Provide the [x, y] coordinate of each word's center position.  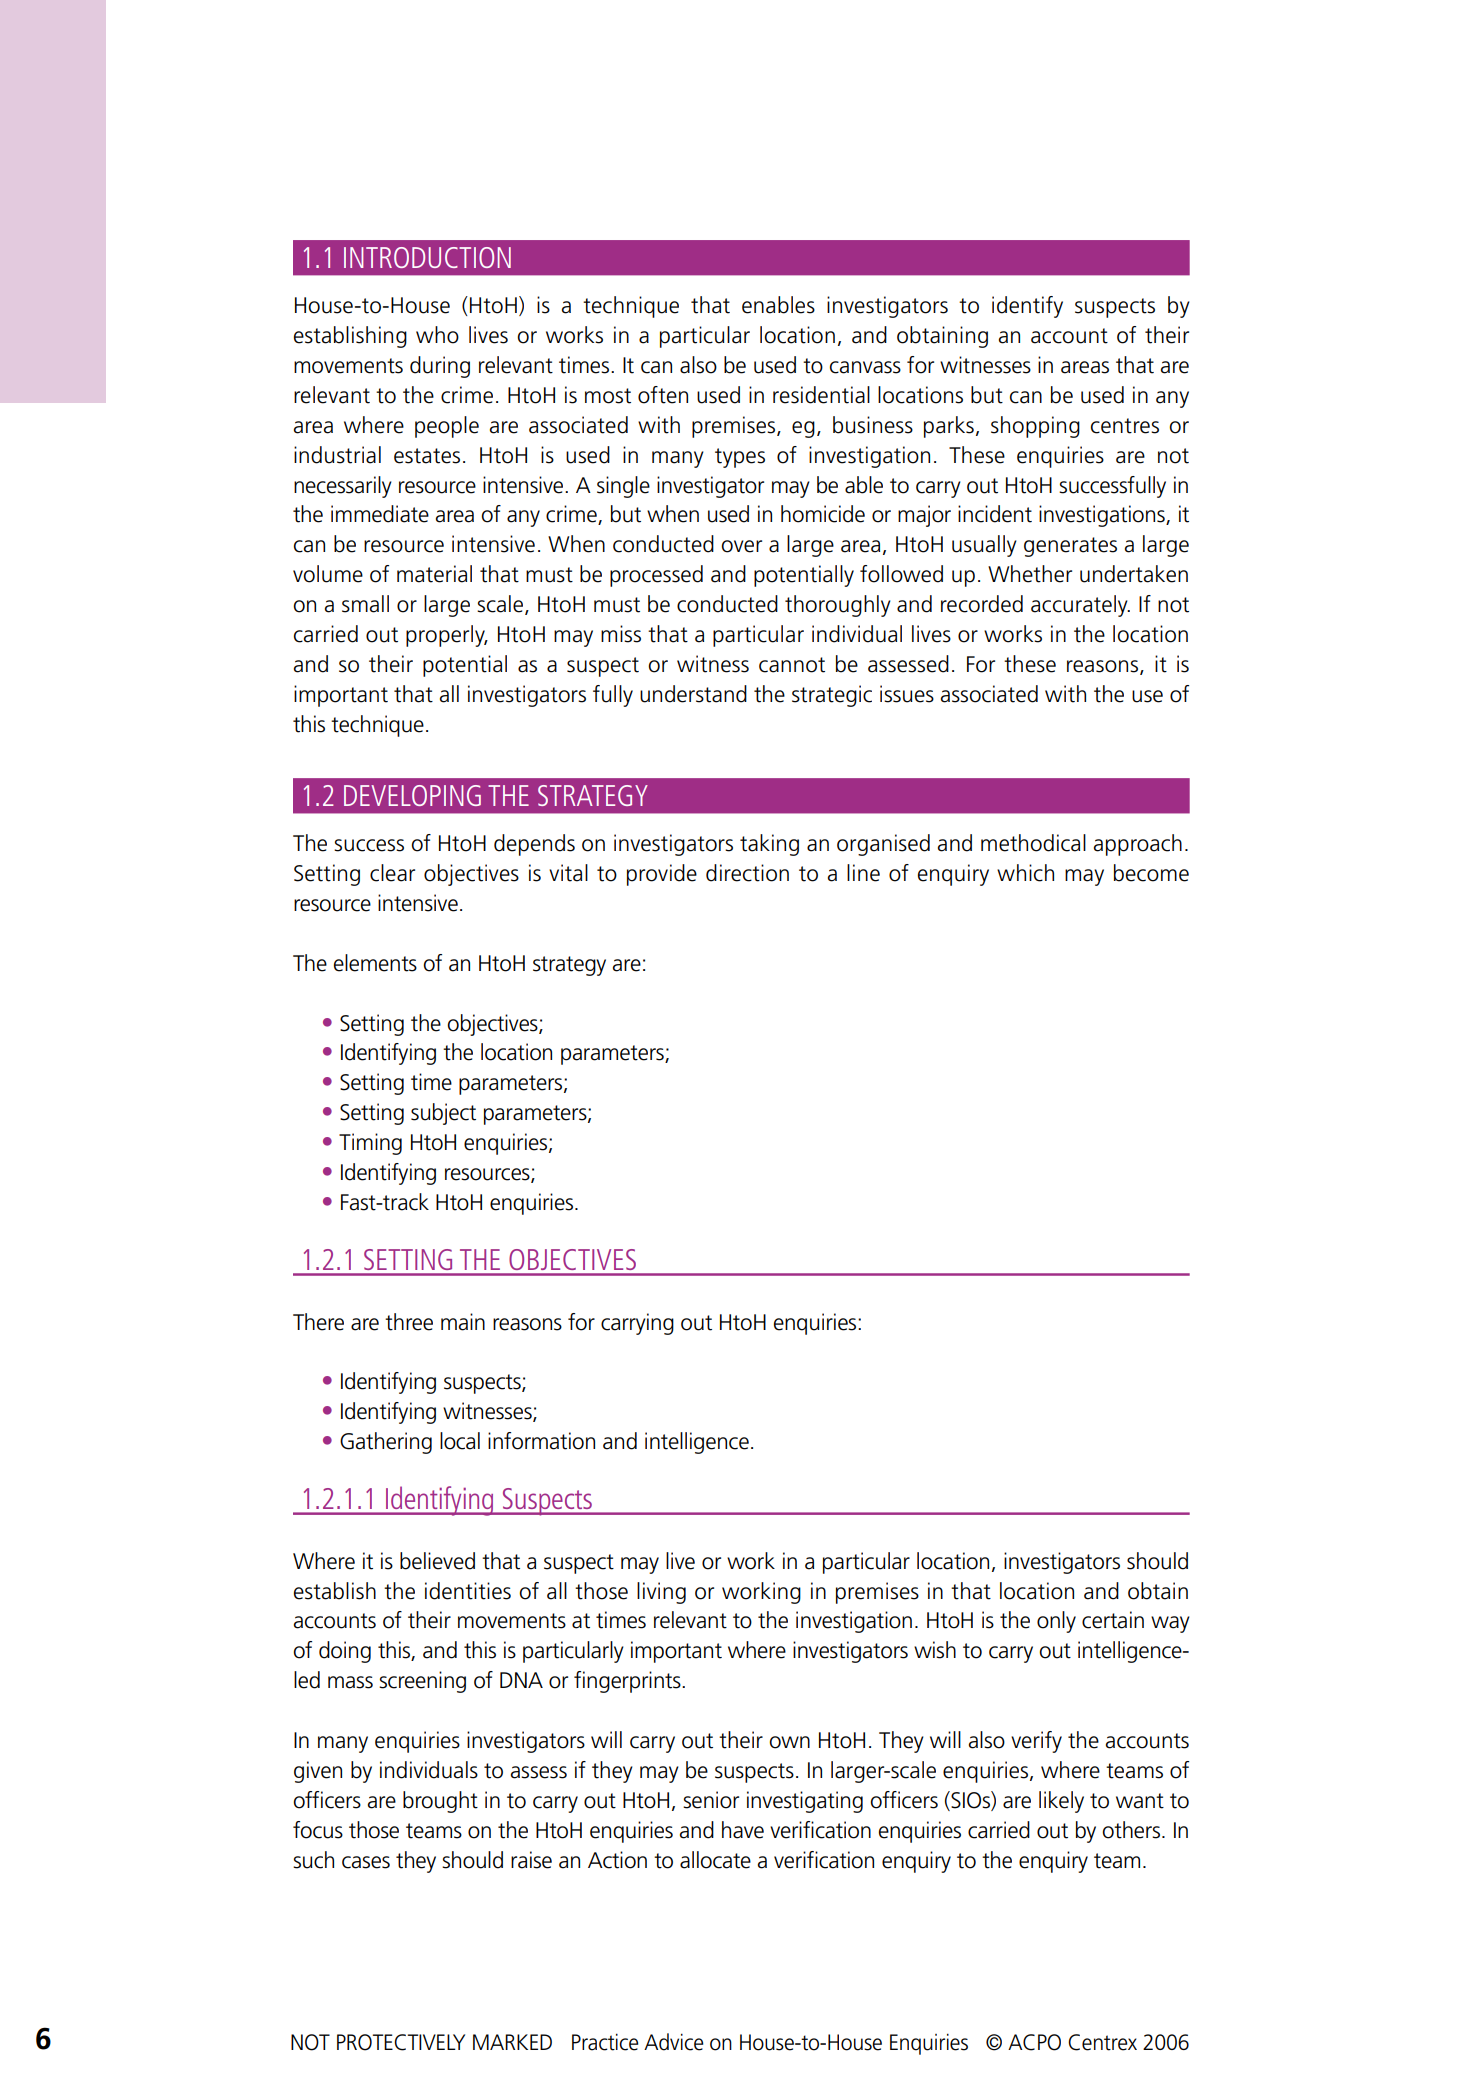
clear [392, 873]
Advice [673, 2042]
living [661, 1593]
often [663, 395]
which [1025, 873]
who [437, 335]
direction [747, 873]
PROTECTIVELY [401, 2042]
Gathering [386, 1443]
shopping [1035, 427]
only [1056, 1622]
